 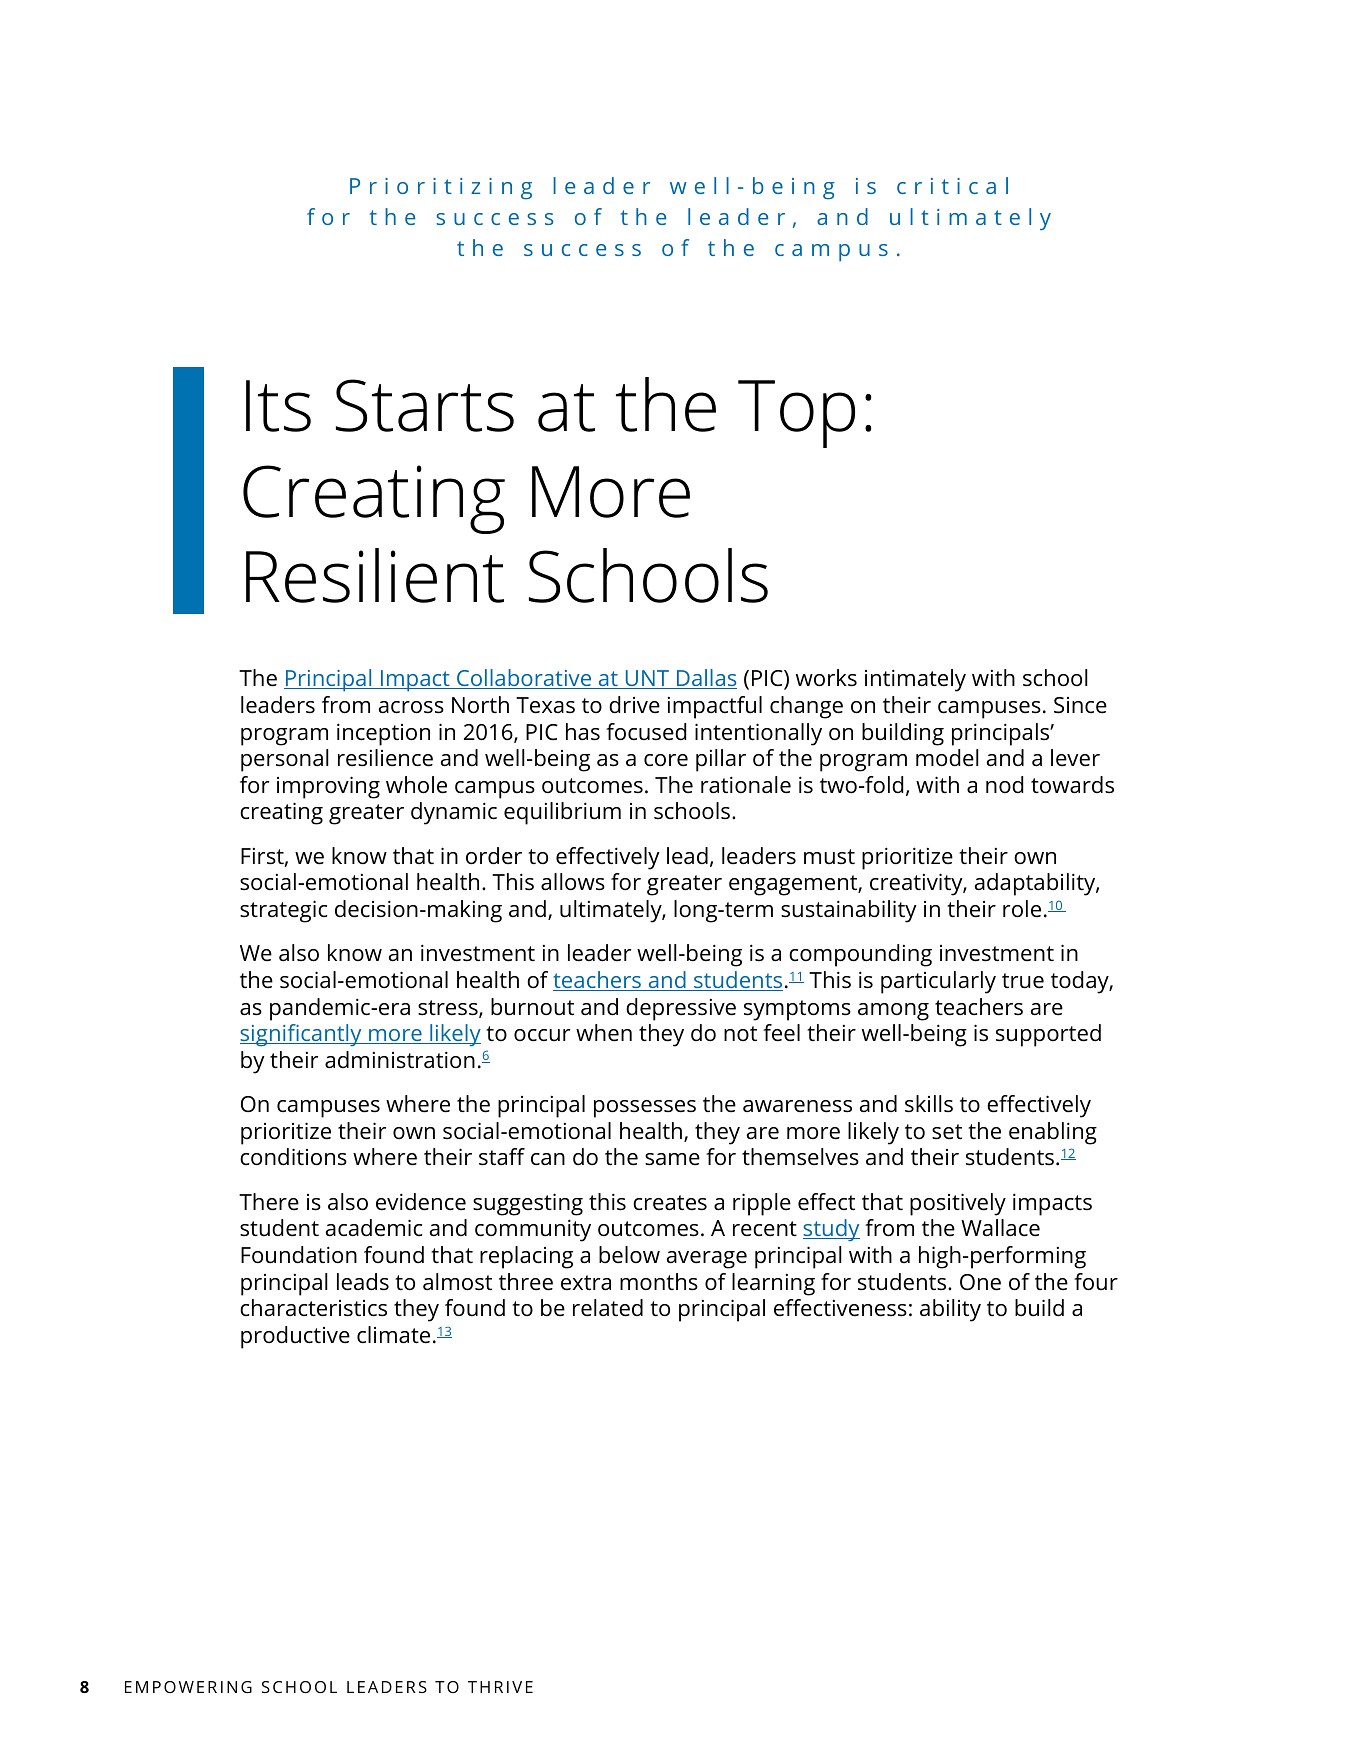 I want to click on One, so click(x=980, y=1282).
